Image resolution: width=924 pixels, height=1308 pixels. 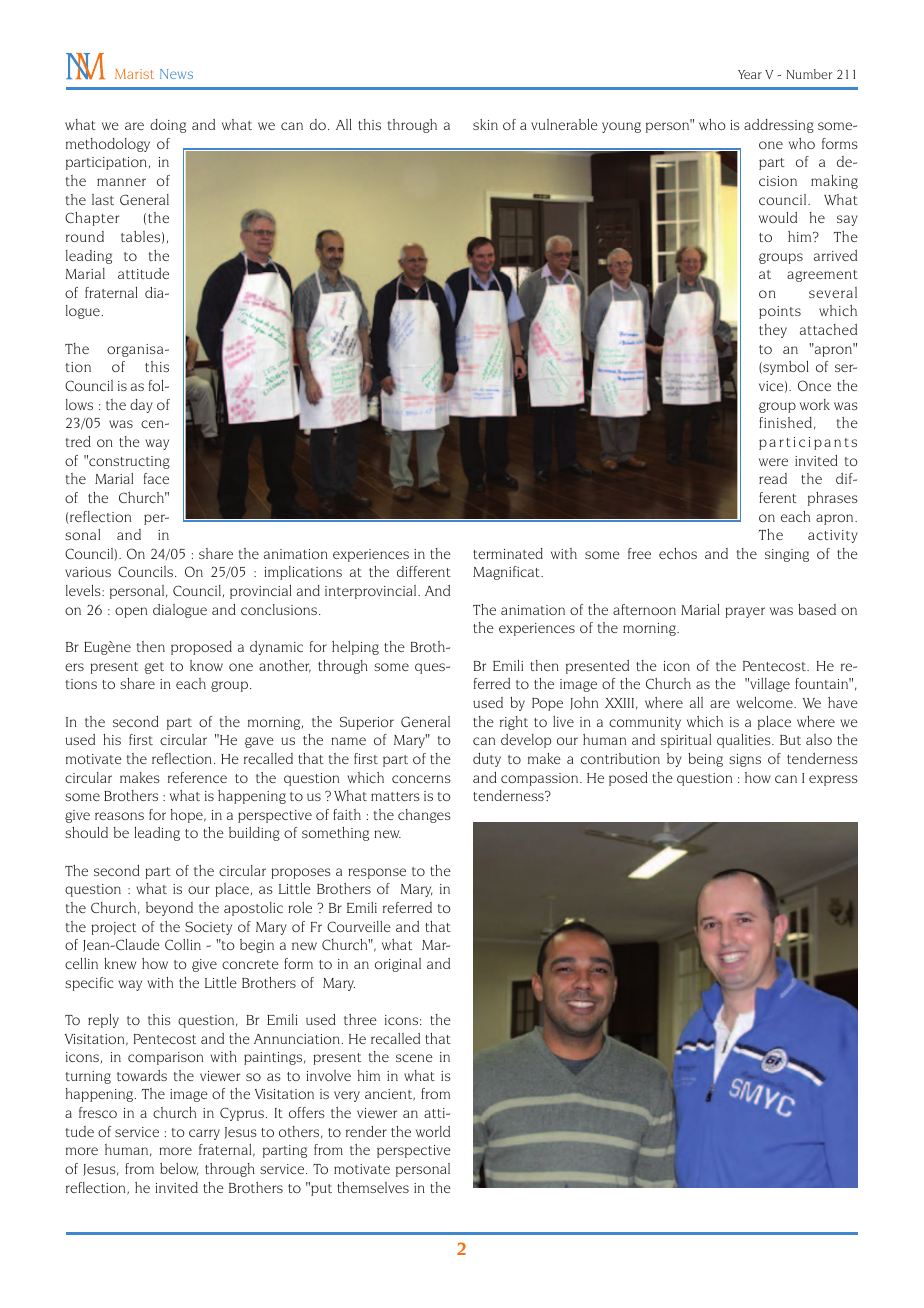 What do you see at coordinates (414, 1058) in the screenshot?
I see `scene` at bounding box center [414, 1058].
